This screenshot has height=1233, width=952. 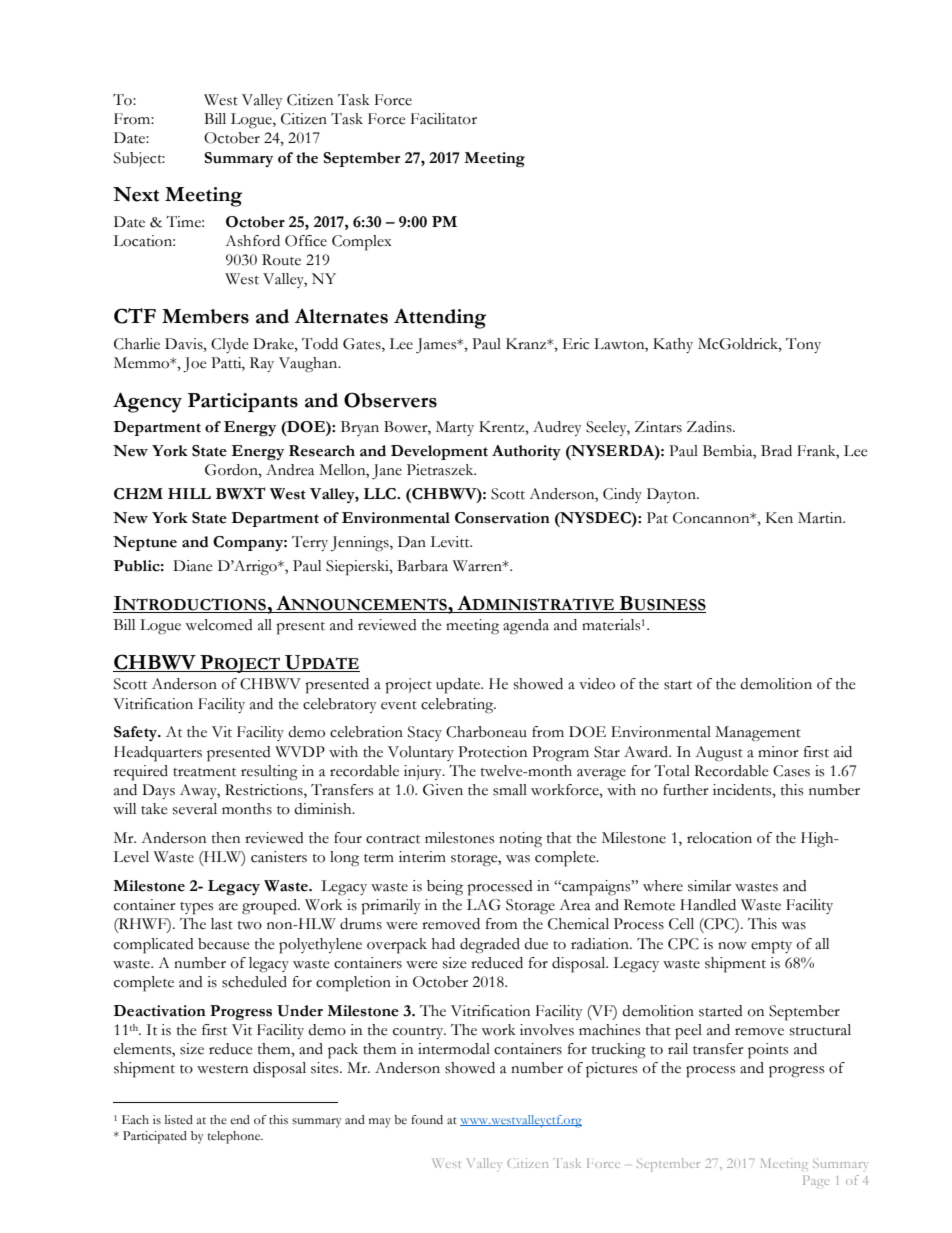 What do you see at coordinates (444, 119) in the screenshot?
I see `Facilitator` at bounding box center [444, 119].
